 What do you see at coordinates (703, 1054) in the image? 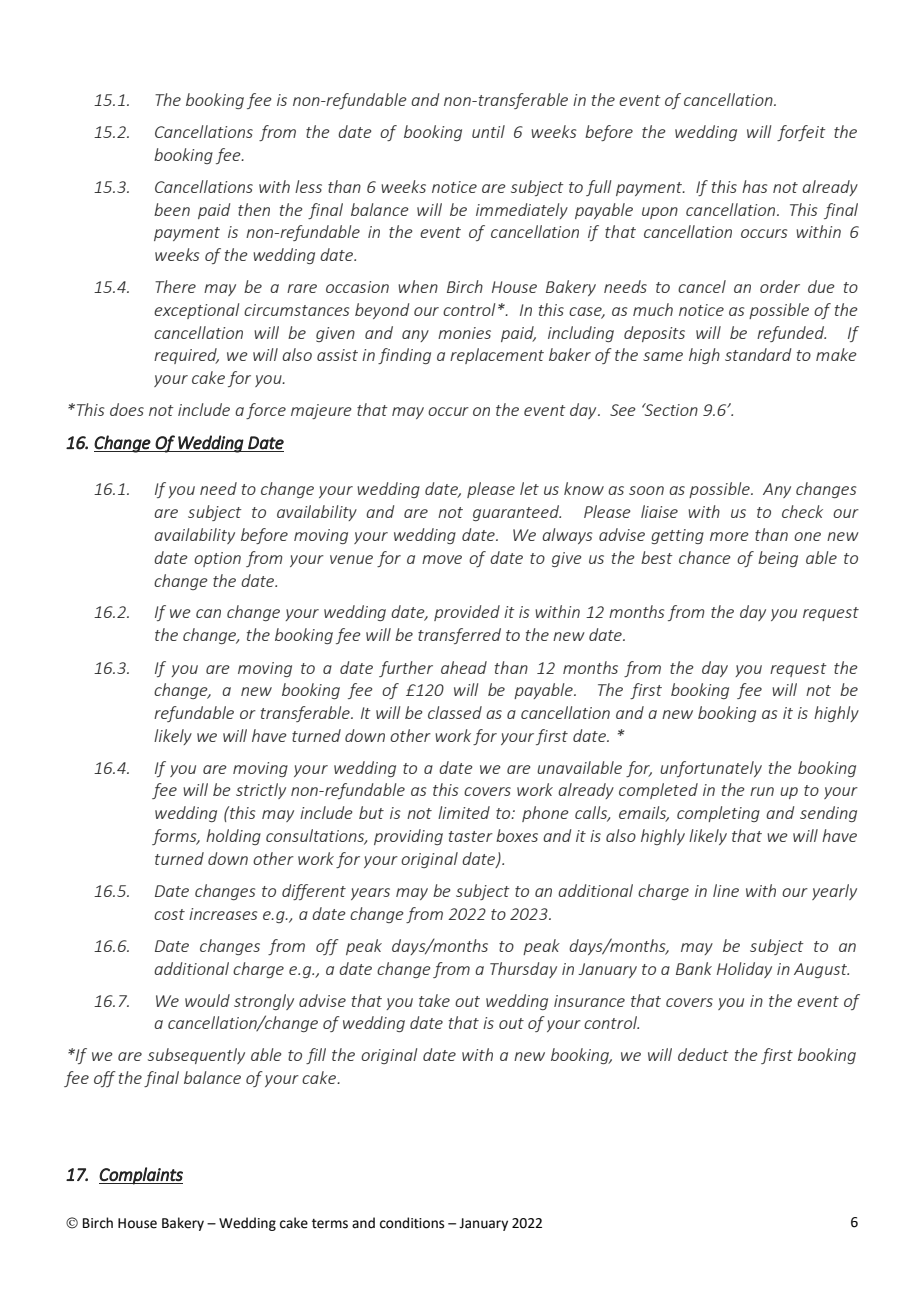
I see `deduct` at bounding box center [703, 1054].
